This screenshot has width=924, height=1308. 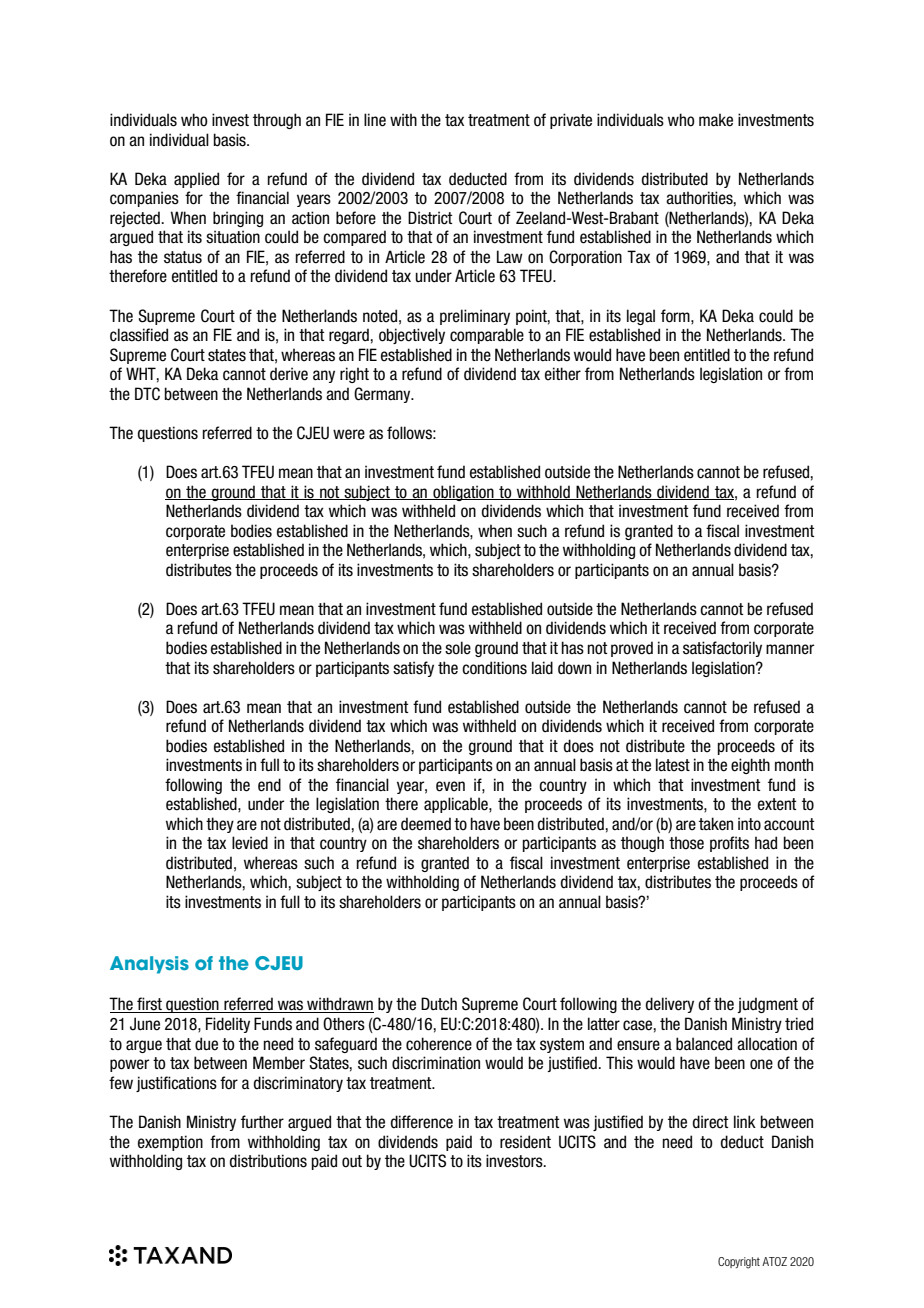 I want to click on Germany, so click(x=383, y=395).
